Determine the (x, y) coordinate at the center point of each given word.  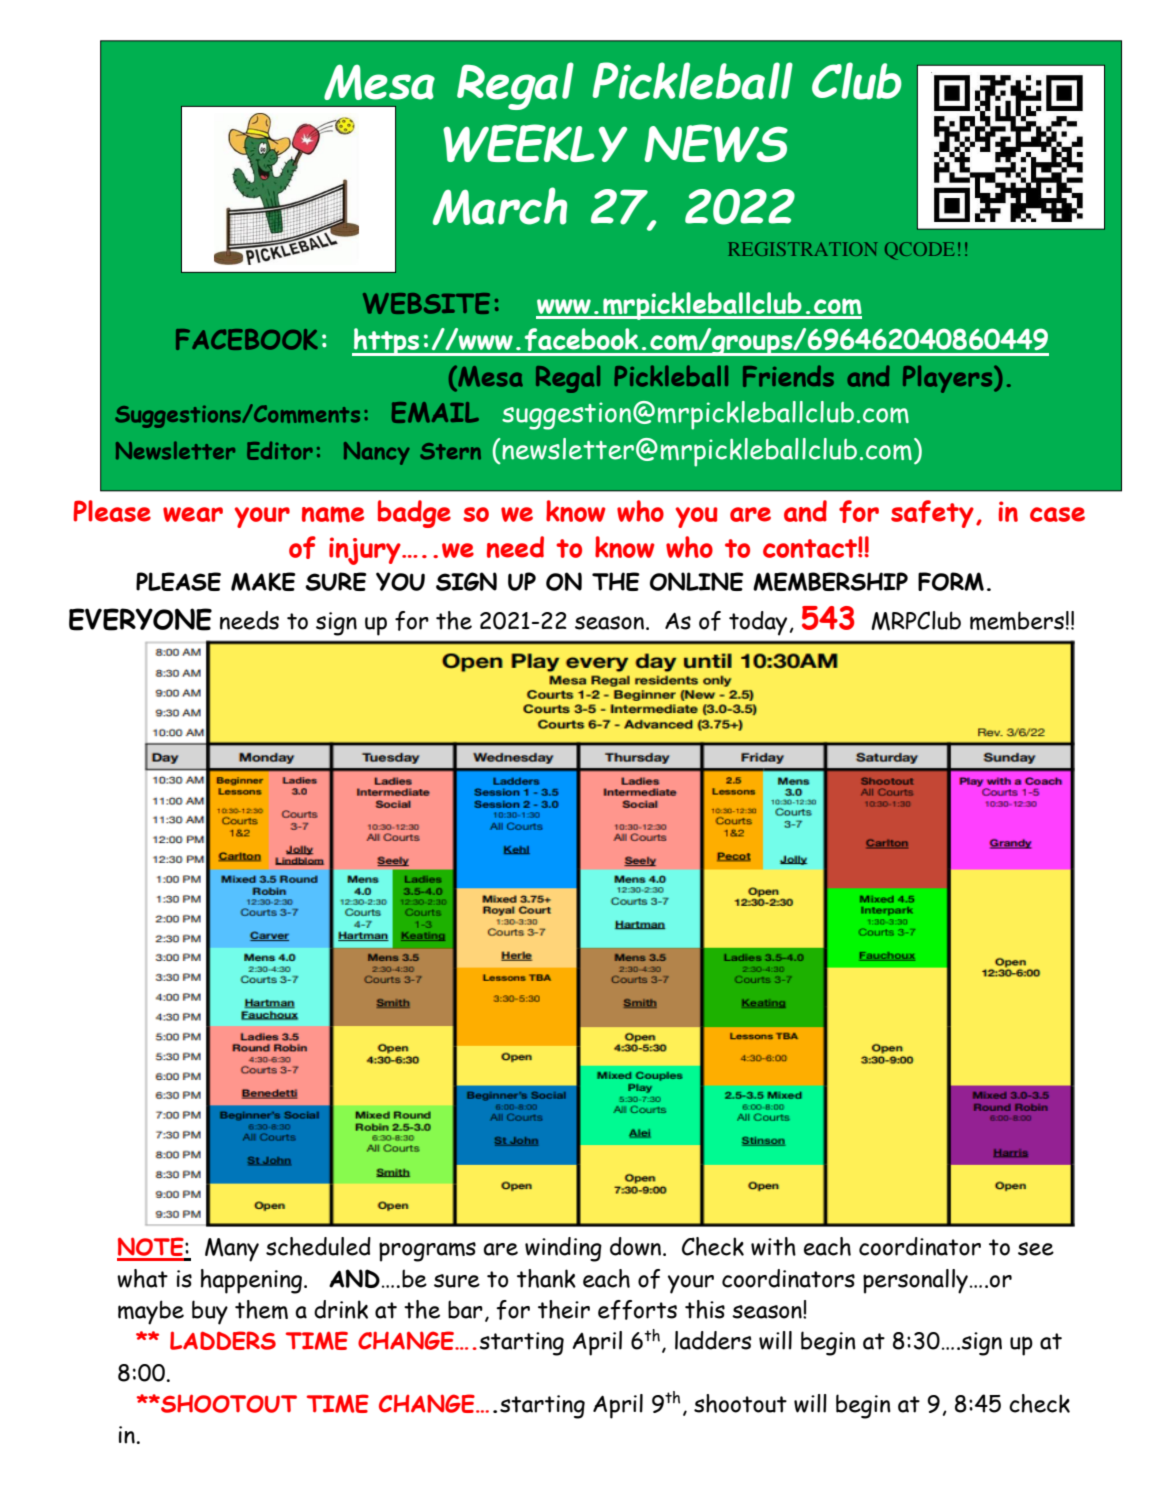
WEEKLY (535, 143)
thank (546, 1278)
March (500, 206)
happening (251, 1281)
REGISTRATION (802, 249)
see (1036, 1249)
